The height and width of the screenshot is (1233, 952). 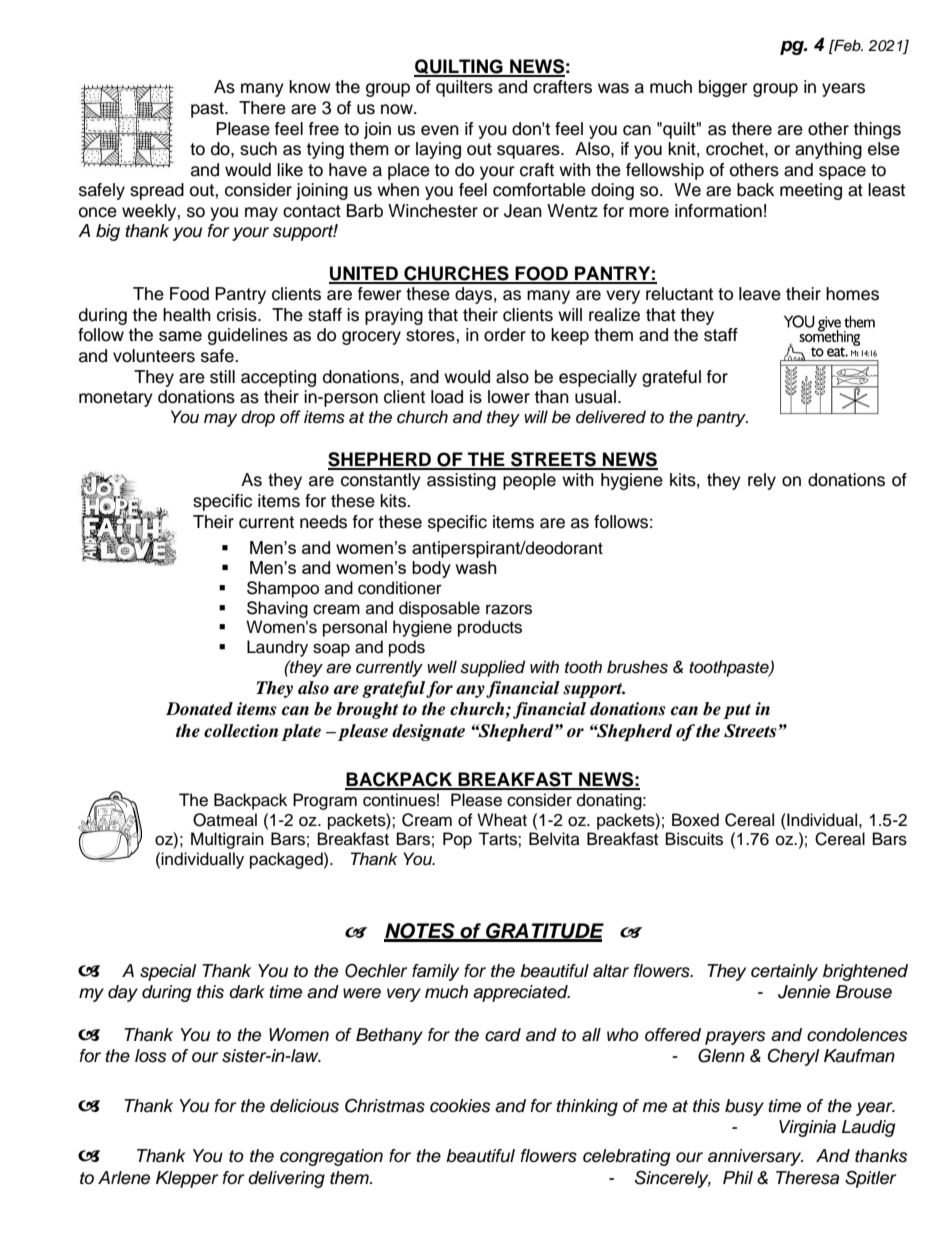 What do you see at coordinates (440, 130) in the screenshot?
I see `even` at bounding box center [440, 130].
